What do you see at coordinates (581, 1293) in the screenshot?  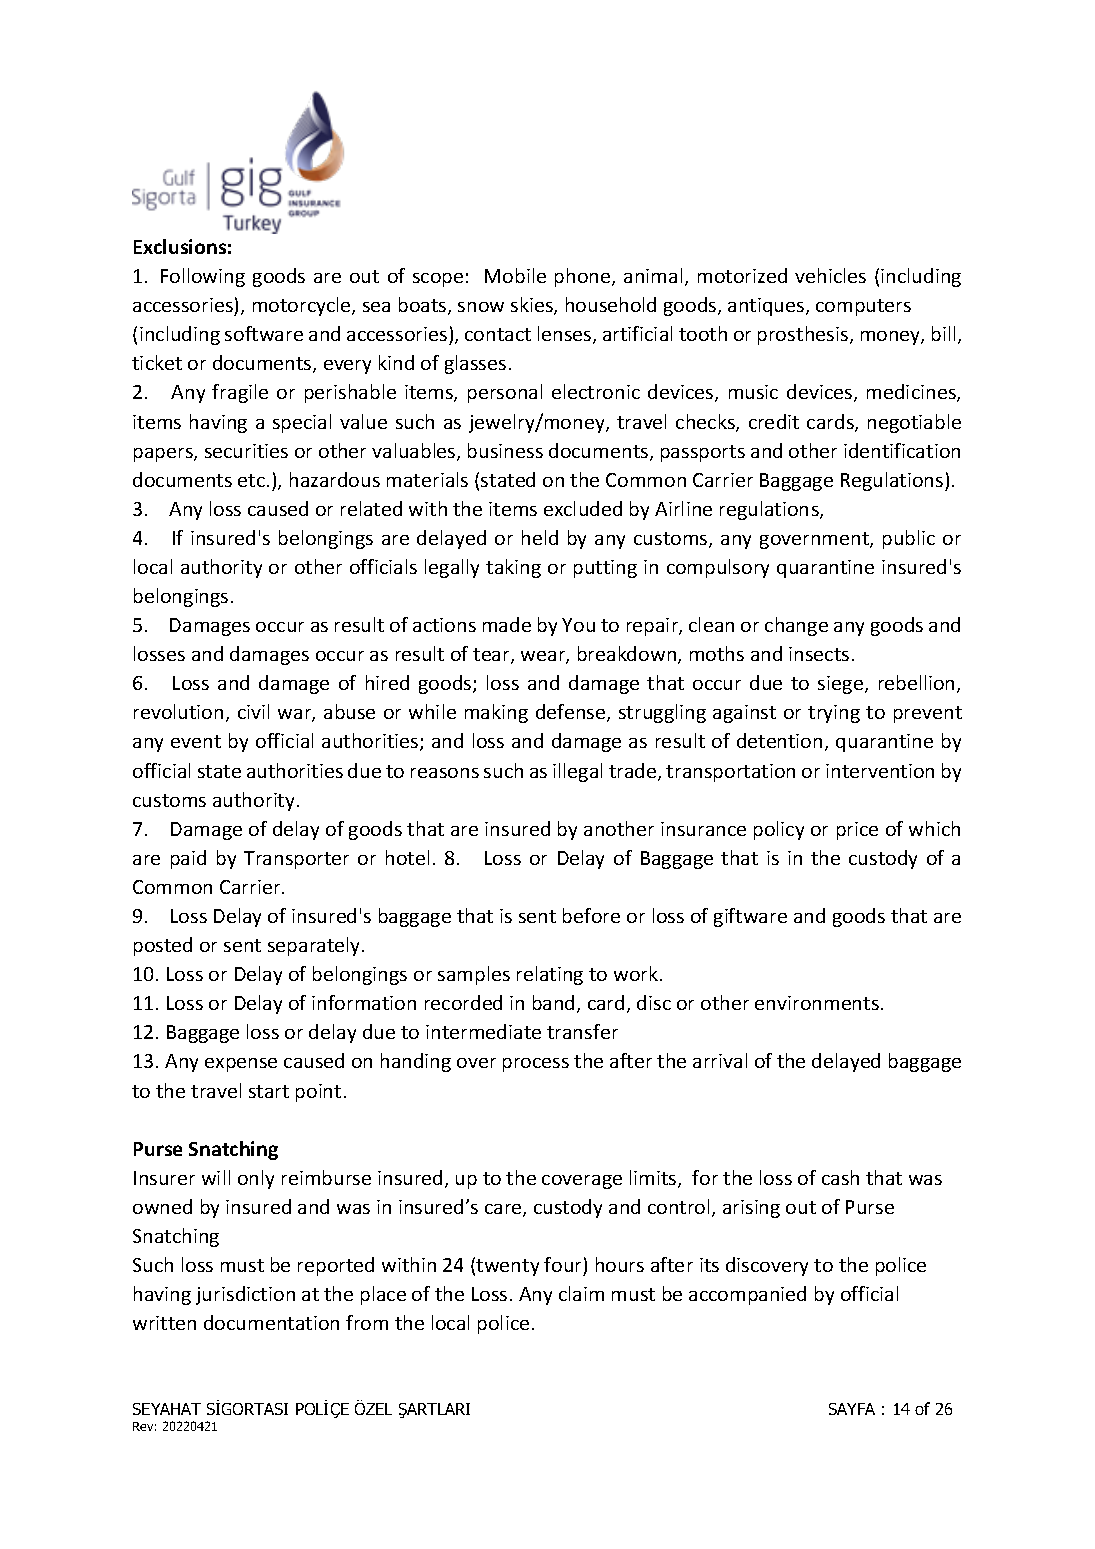 I see `claim` at bounding box center [581, 1293].
